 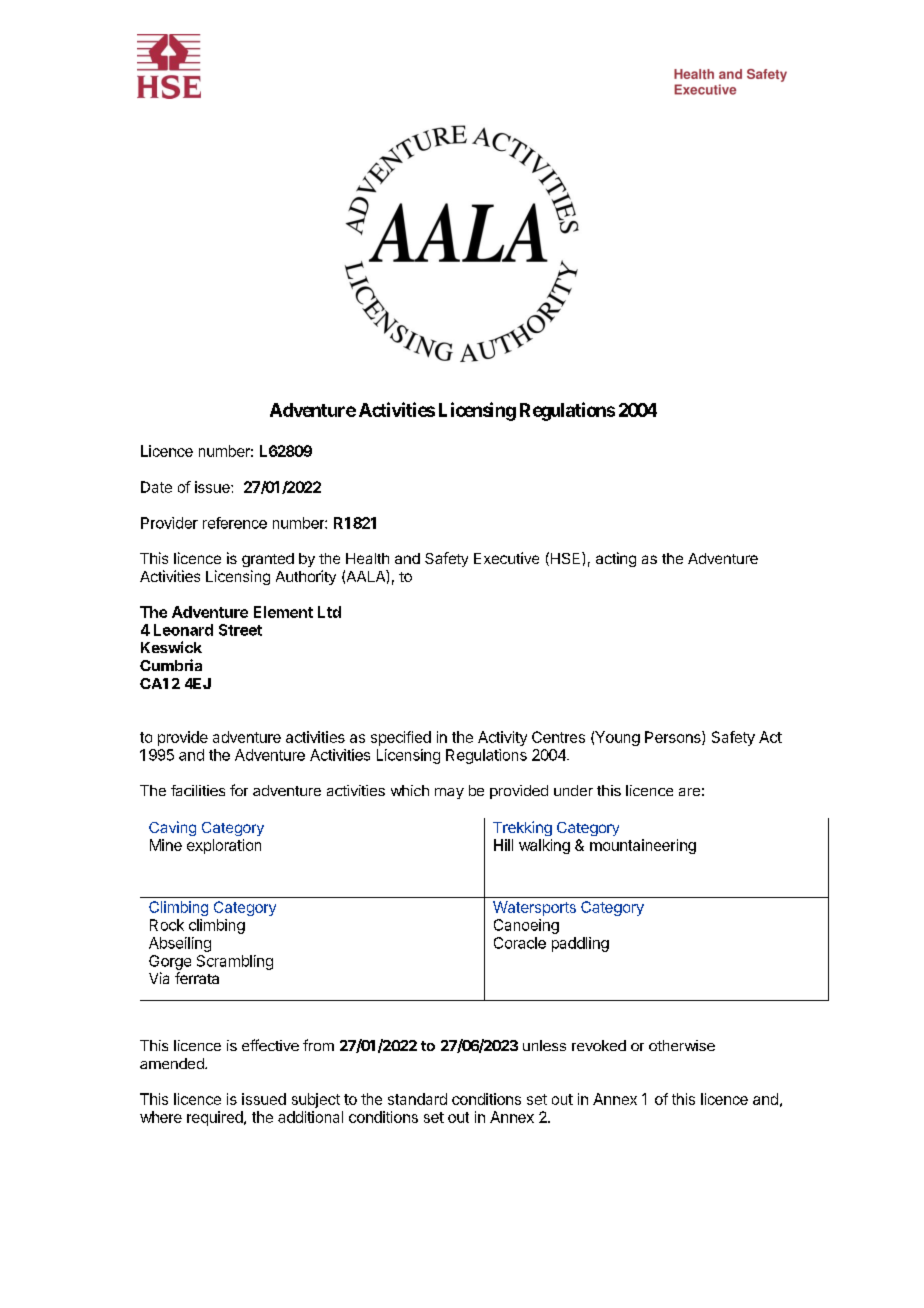 What do you see at coordinates (167, 925) in the page?
I see `Rock` at bounding box center [167, 925].
